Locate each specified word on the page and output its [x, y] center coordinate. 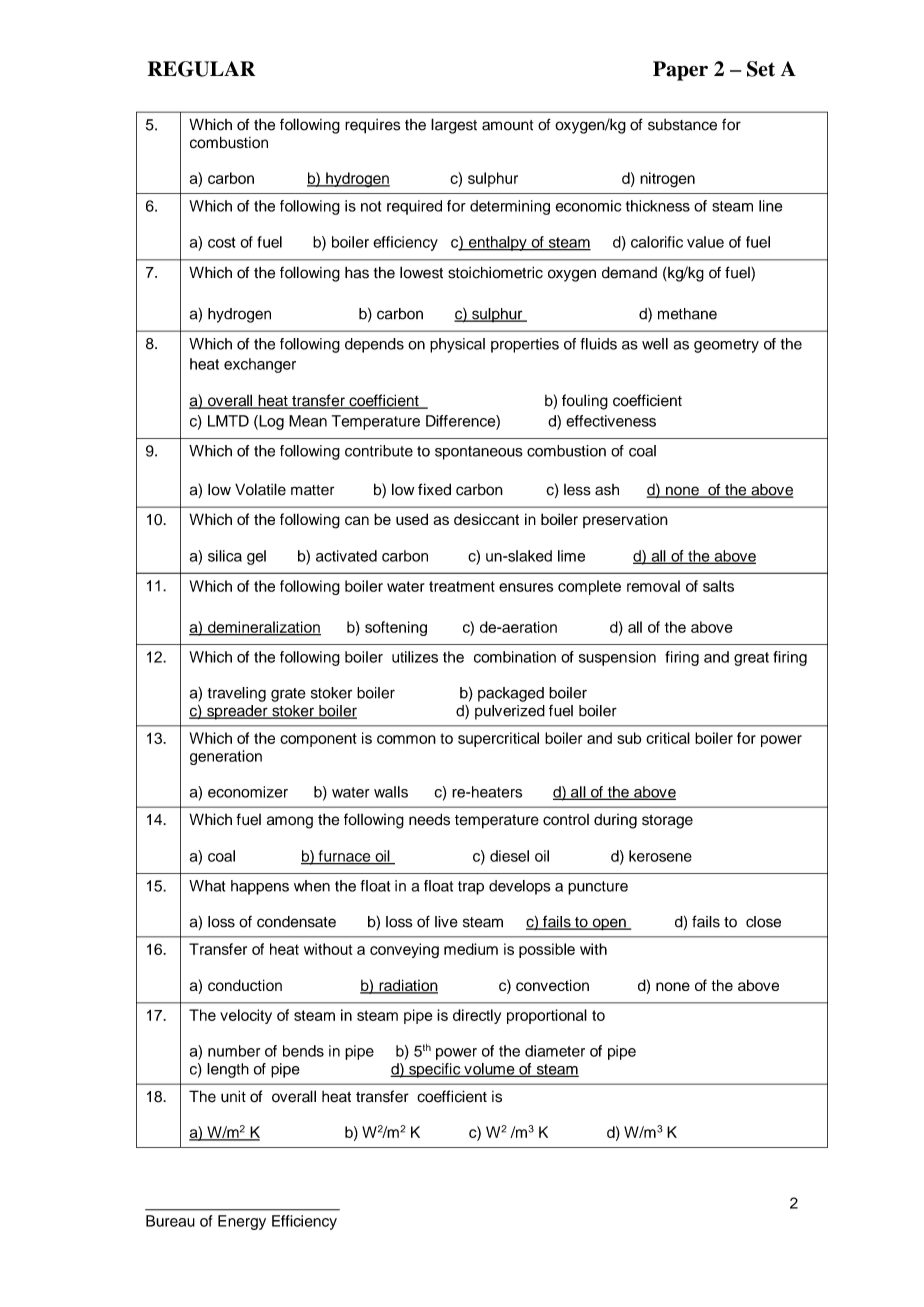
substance [682, 125]
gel [256, 557]
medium [471, 949]
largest [454, 126]
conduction [245, 985]
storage [667, 821]
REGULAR [201, 69]
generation [226, 757]
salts [718, 586]
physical [457, 345]
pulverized [510, 712]
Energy [242, 1222]
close [763, 922]
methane [687, 314]
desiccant [486, 519]
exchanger [260, 365]
